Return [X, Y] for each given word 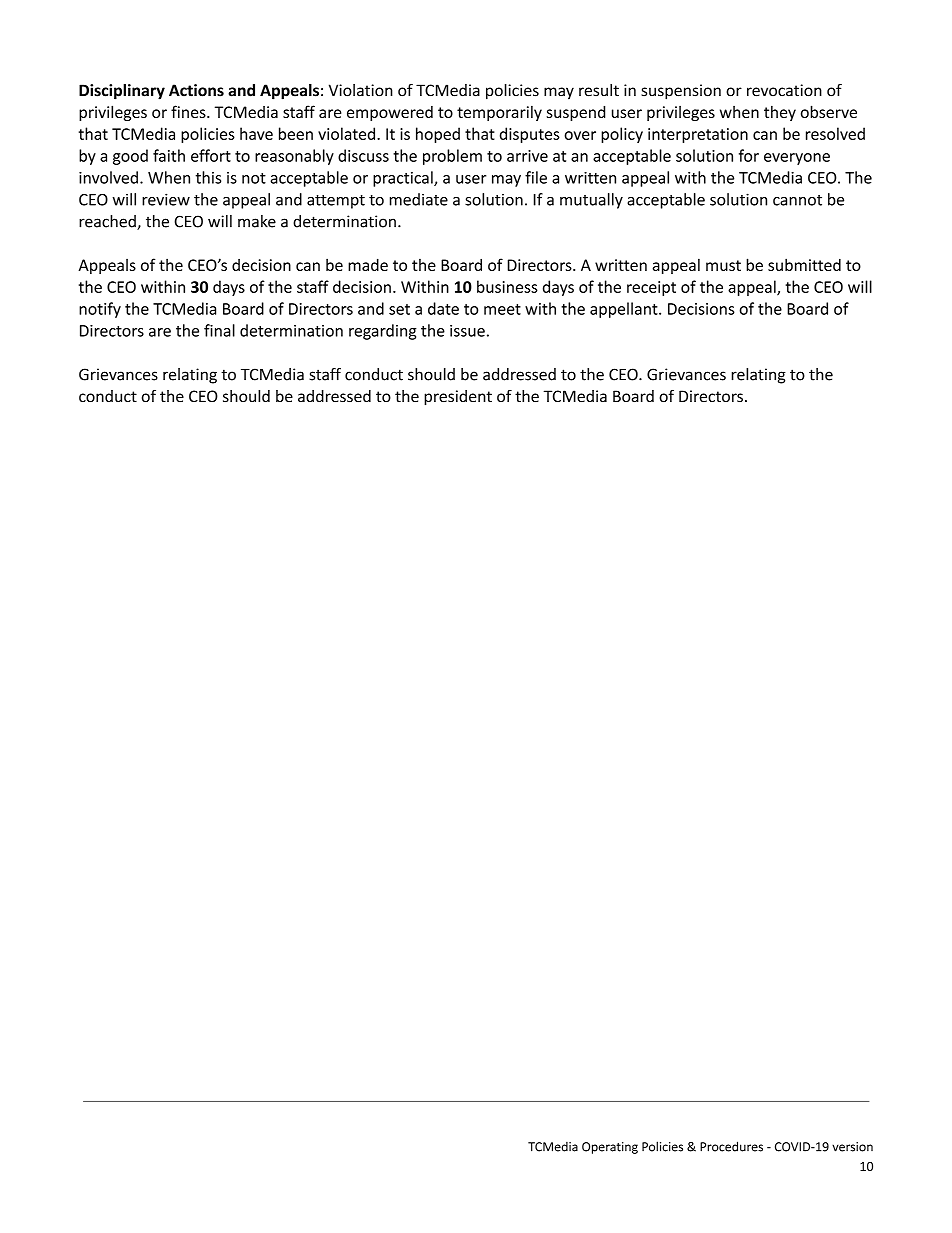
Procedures [731, 1146]
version [852, 1147]
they [780, 113]
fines [189, 111]
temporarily [499, 113]
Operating [610, 1148]
